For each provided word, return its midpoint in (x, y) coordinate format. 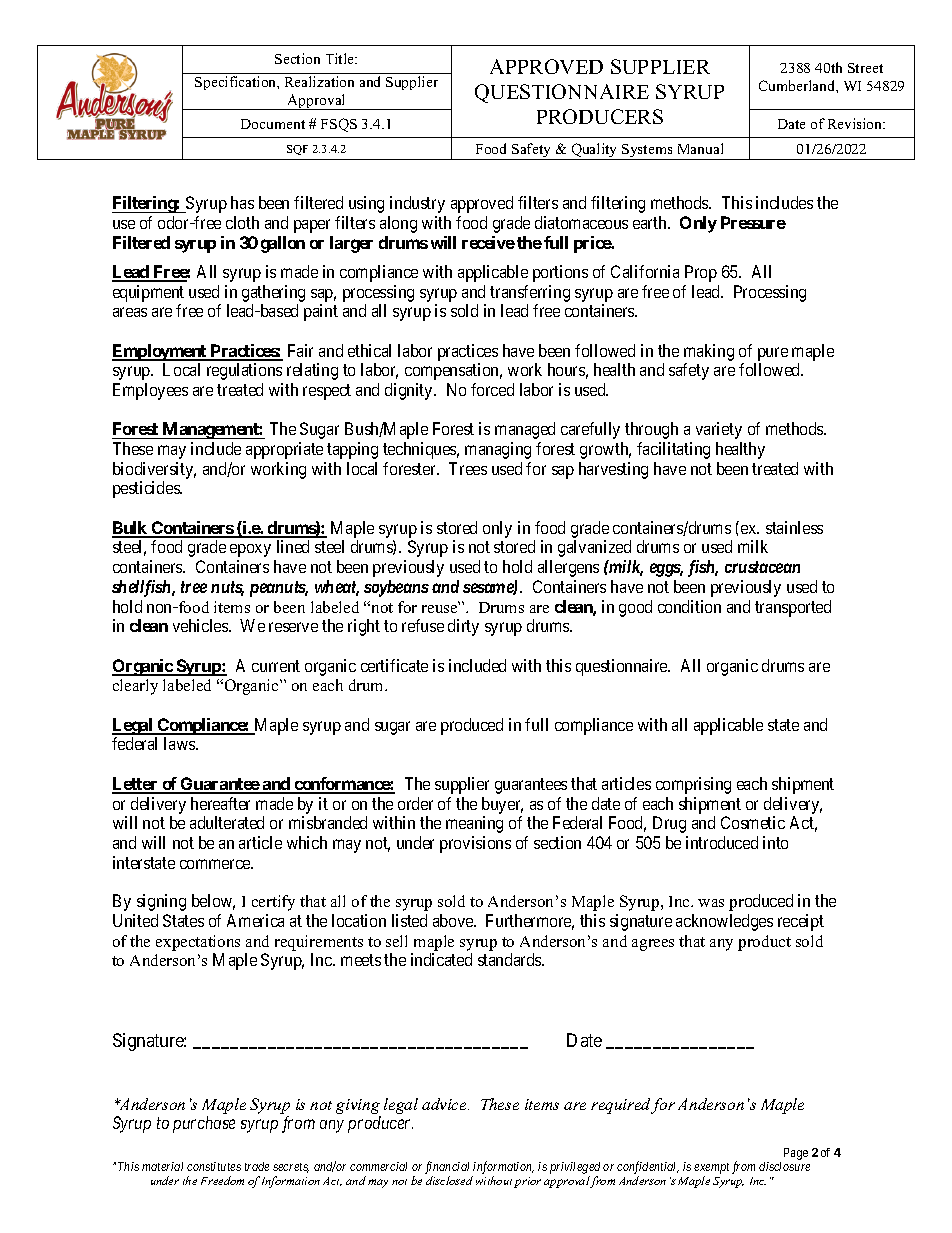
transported (793, 608)
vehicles (201, 625)
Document (273, 124)
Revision (856, 123)
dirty (463, 627)
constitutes (214, 1166)
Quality (594, 151)
